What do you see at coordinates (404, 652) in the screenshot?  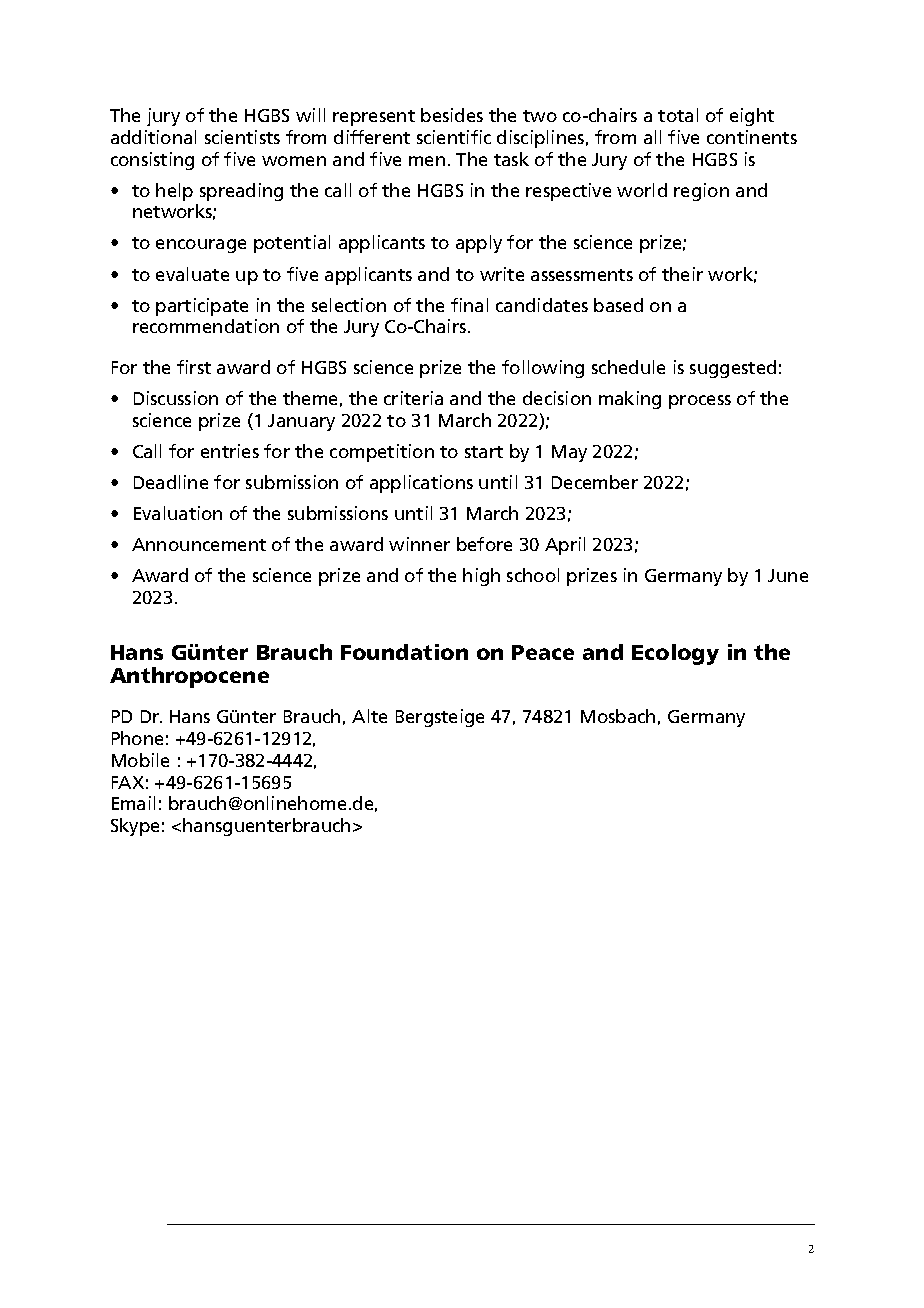 I see `Foundation` at bounding box center [404, 652].
